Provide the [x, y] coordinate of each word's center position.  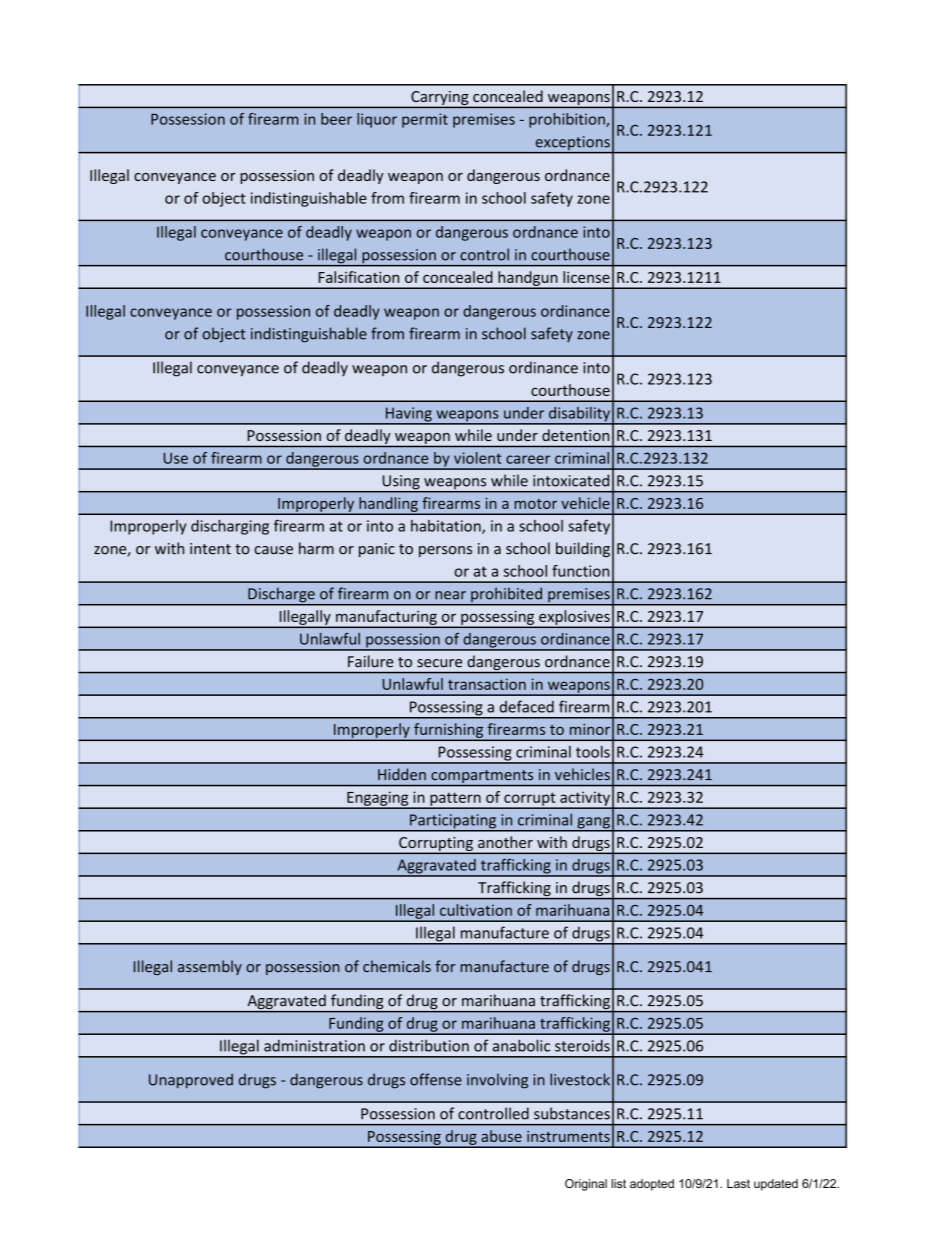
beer [336, 119]
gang [593, 824]
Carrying [440, 99]
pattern [455, 800]
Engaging [378, 799]
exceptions [572, 144]
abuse [501, 1136]
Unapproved [191, 1081]
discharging [230, 527]
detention [575, 435]
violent [477, 458]
